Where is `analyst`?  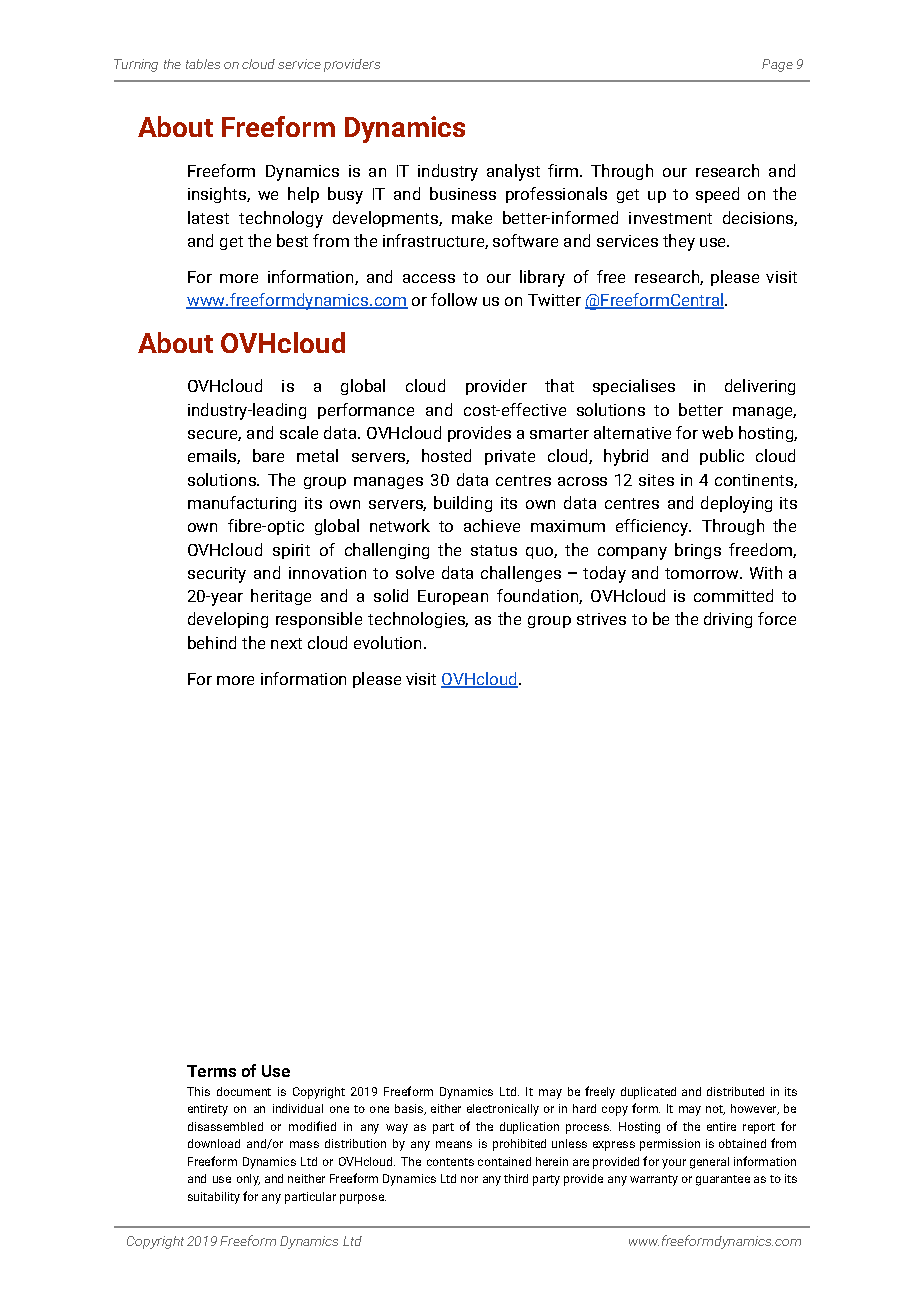
analyst is located at coordinates (513, 172).
